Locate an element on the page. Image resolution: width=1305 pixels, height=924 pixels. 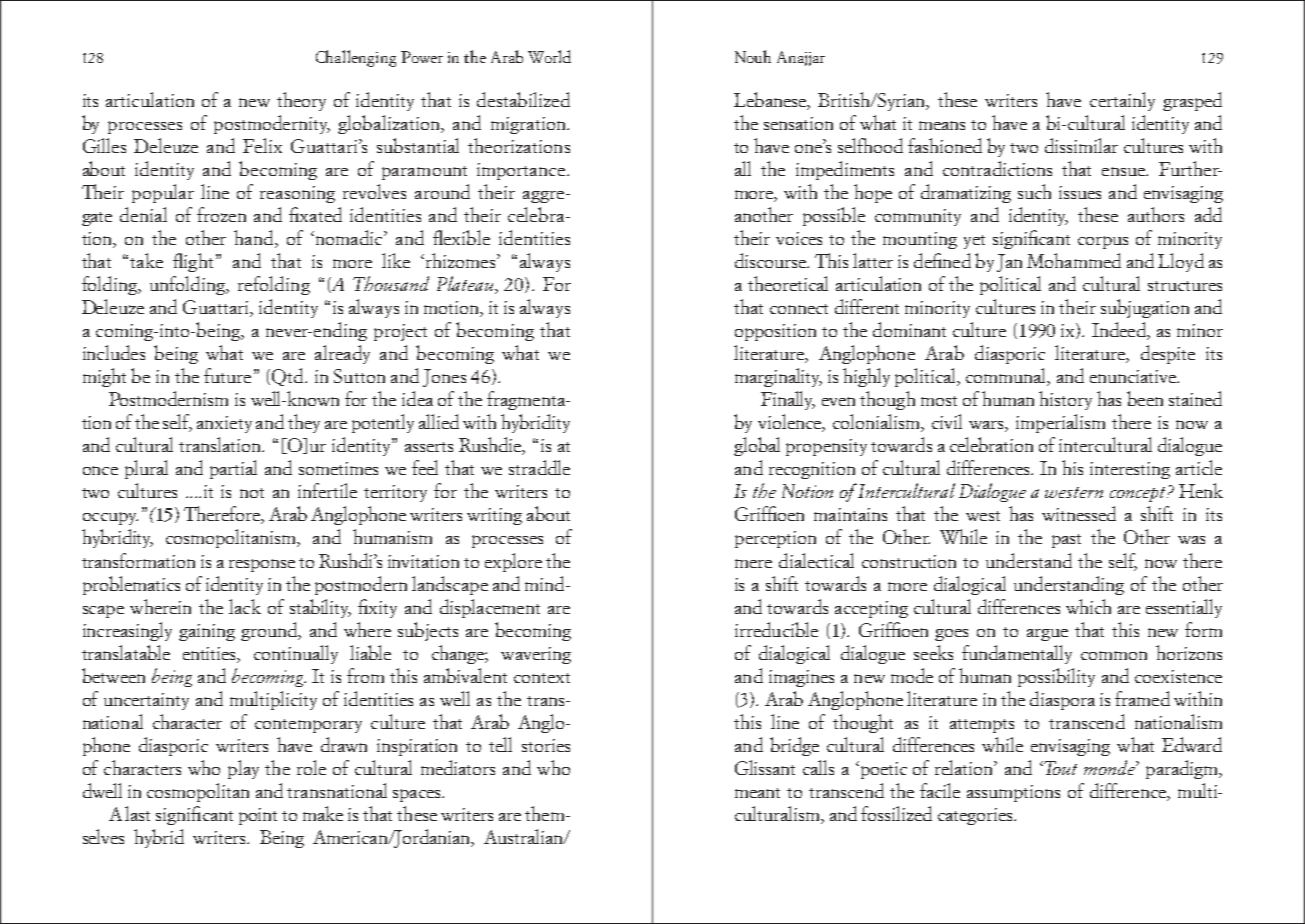
mere is located at coordinates (753, 563).
